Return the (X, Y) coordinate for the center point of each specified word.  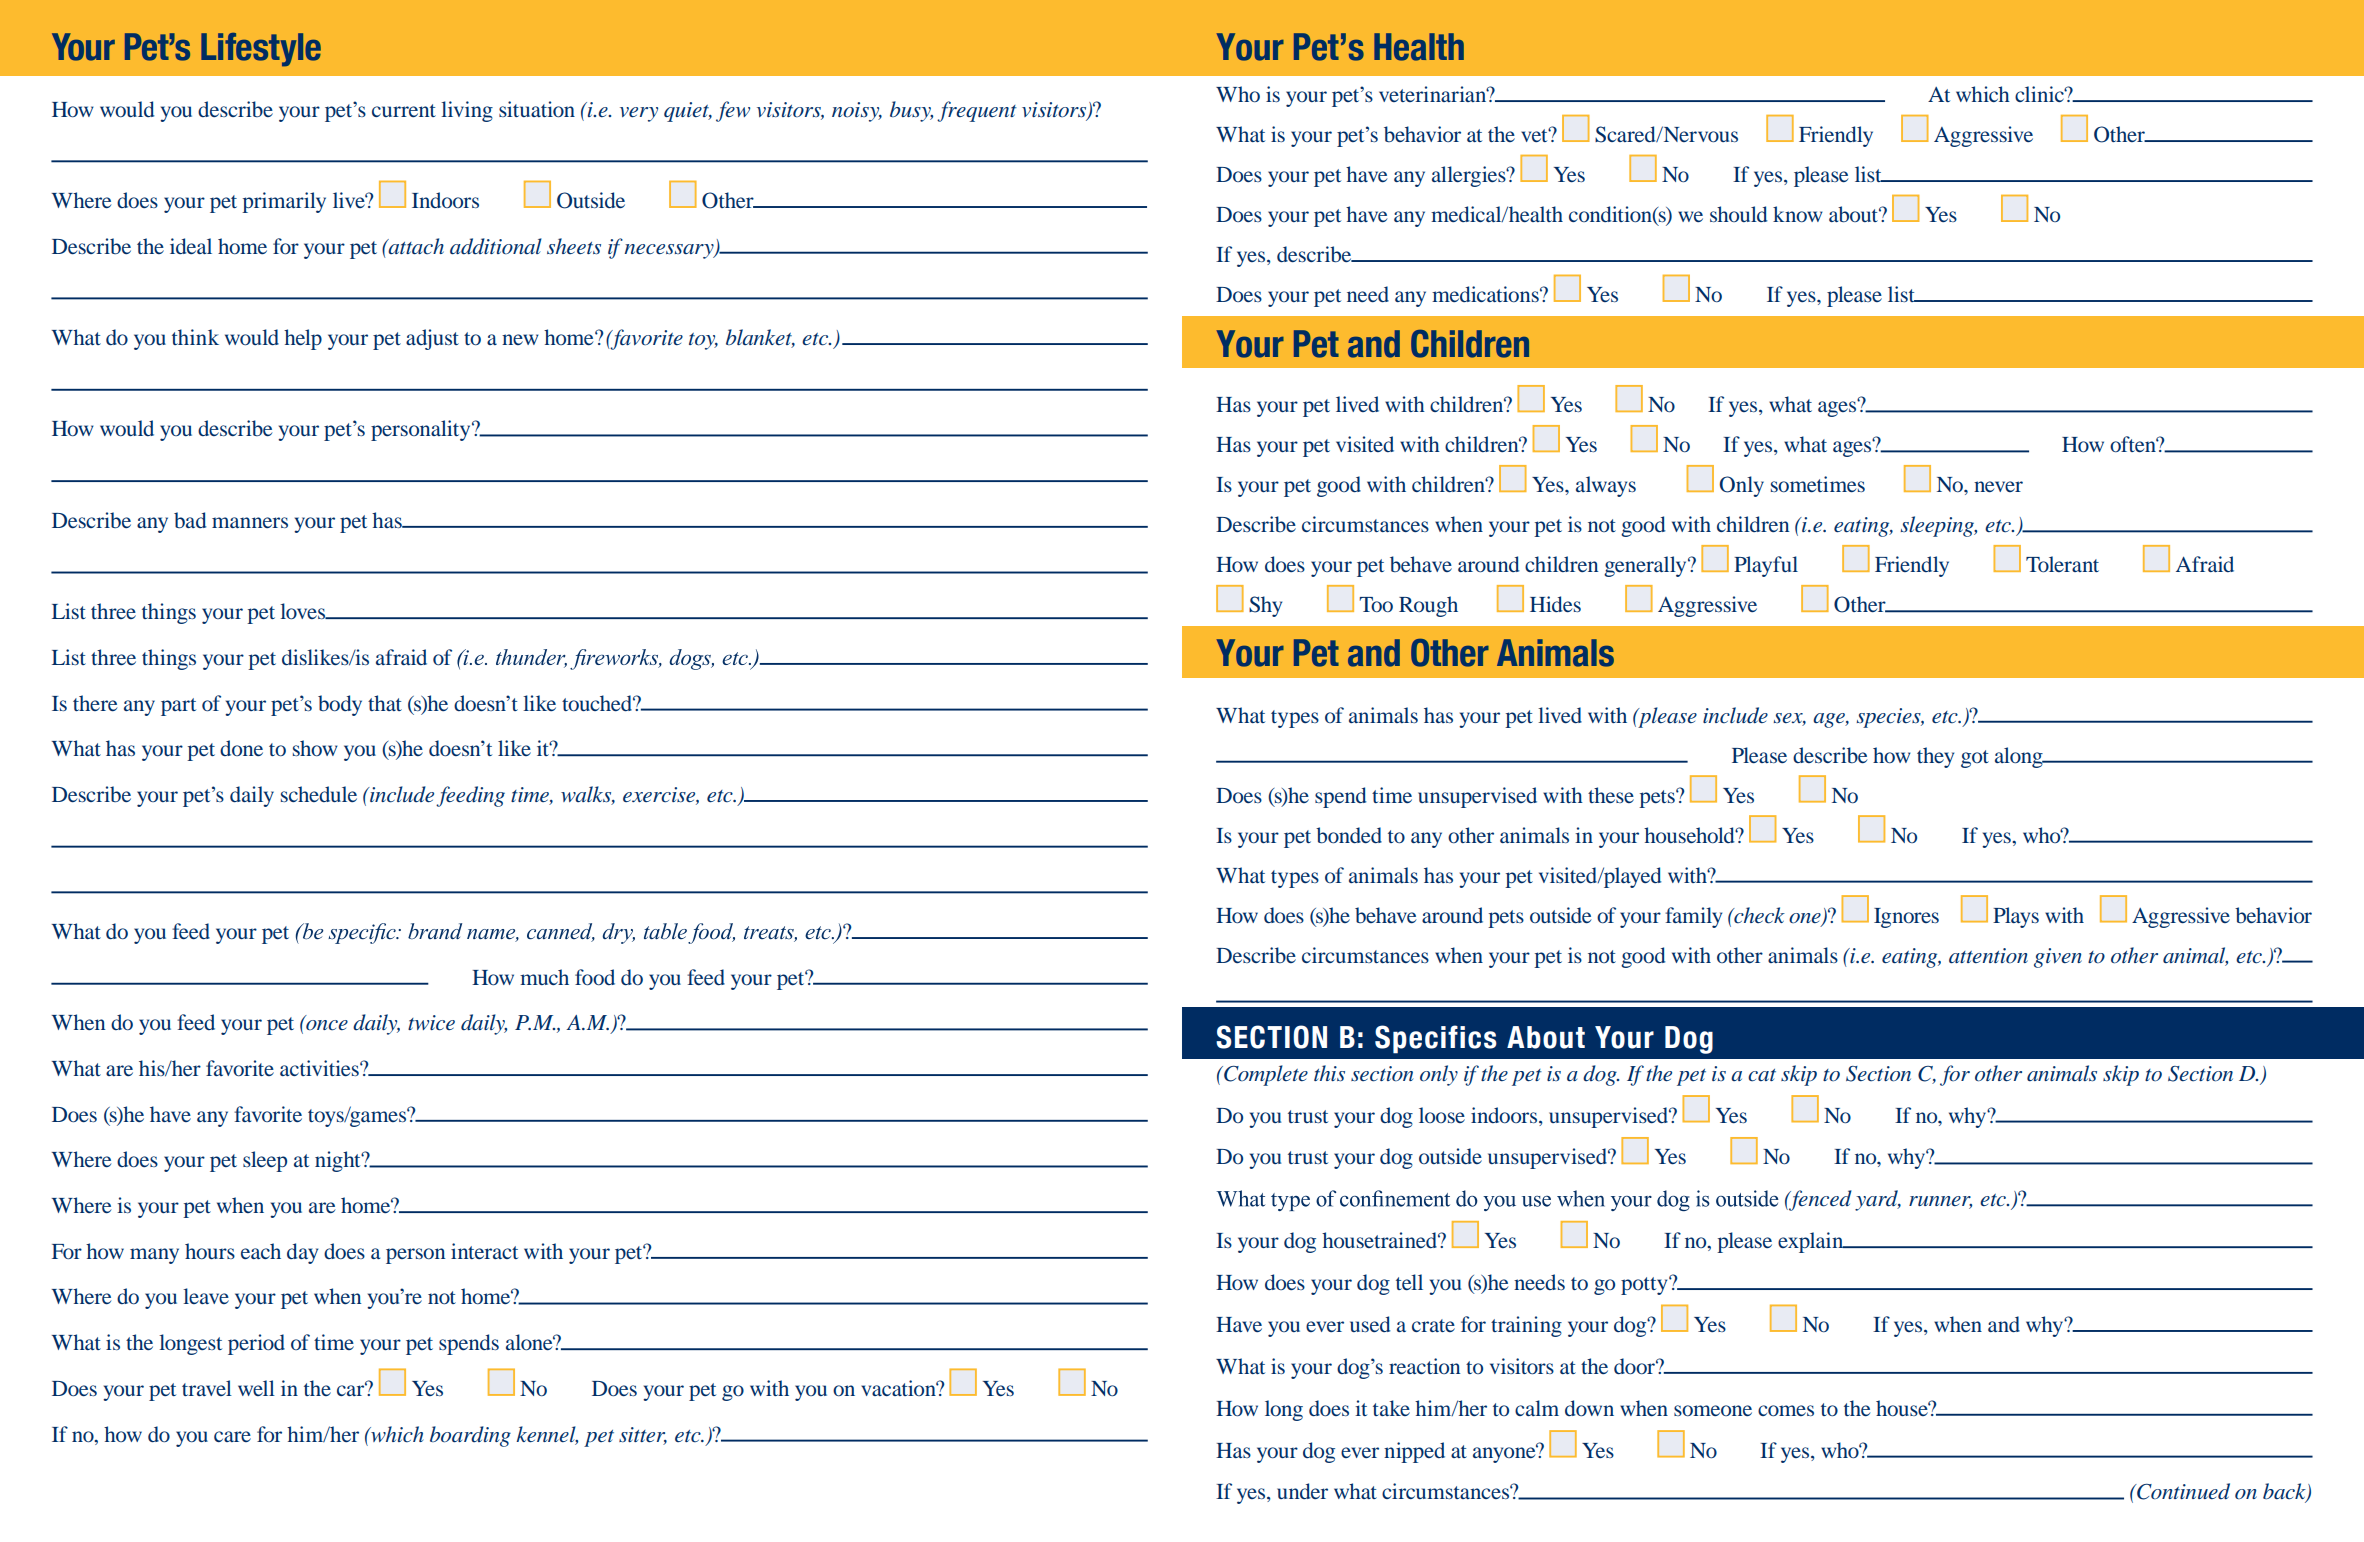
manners (250, 522)
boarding (470, 1436)
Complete (1265, 1075)
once (327, 1025)
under (1302, 1491)
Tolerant (2062, 564)
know (1798, 214)
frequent (977, 111)
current (404, 110)
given (2058, 958)
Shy (1265, 606)
